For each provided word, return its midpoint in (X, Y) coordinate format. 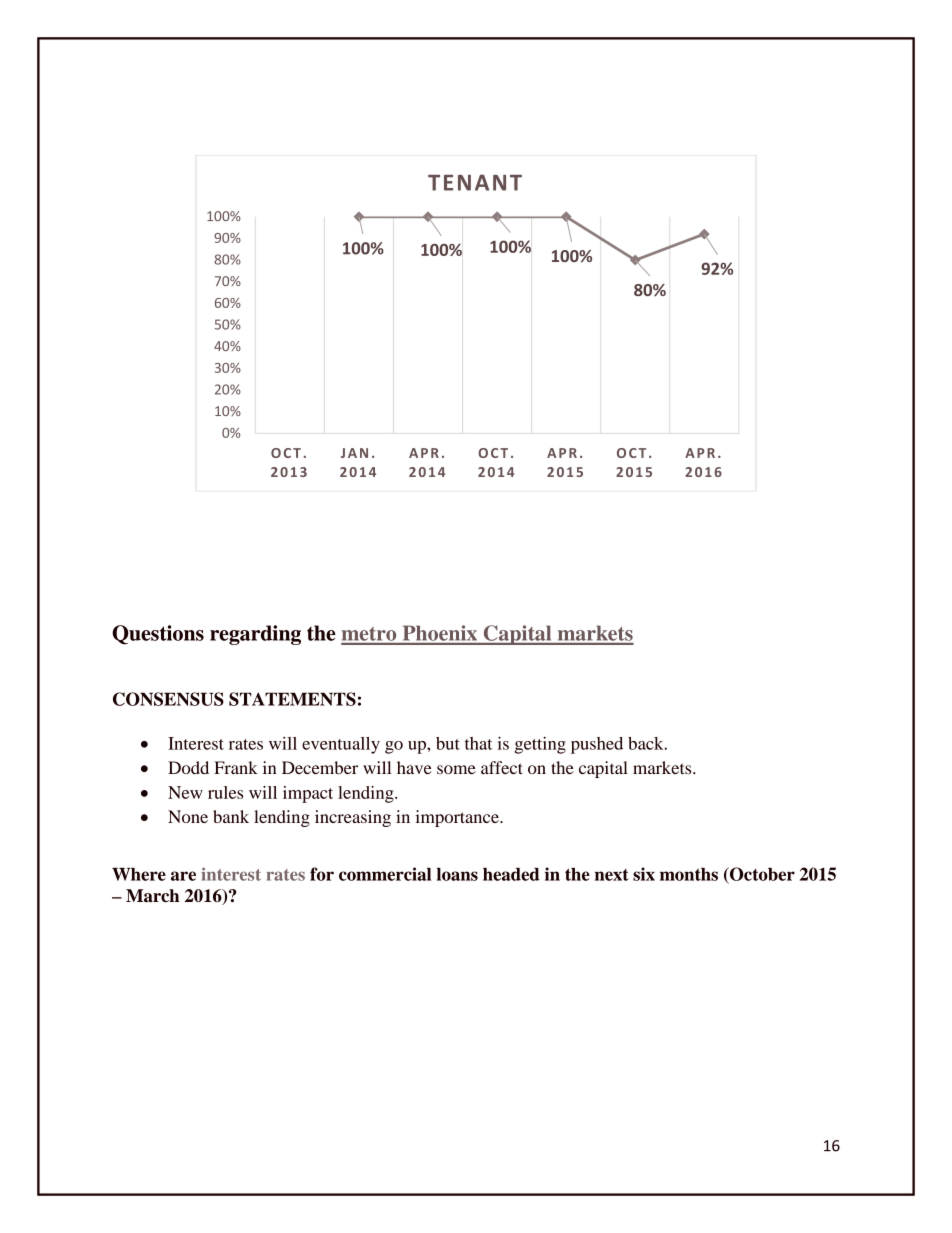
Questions (158, 635)
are (183, 876)
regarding (255, 635)
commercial (385, 874)
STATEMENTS (292, 699)
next (612, 875)
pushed (597, 745)
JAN (354, 453)
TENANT (475, 182)
